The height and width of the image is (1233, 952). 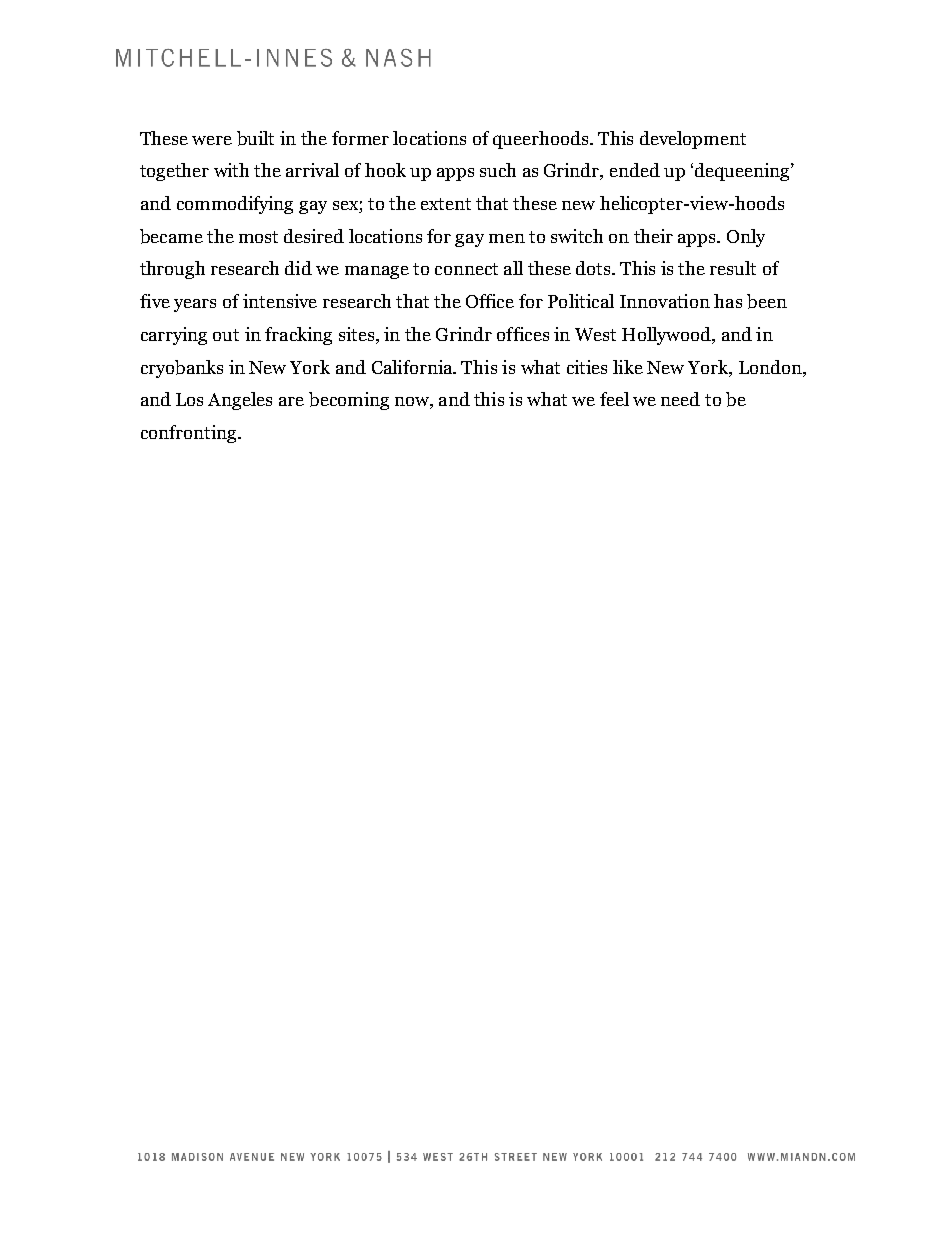 I want to click on Political, so click(x=581, y=301).
